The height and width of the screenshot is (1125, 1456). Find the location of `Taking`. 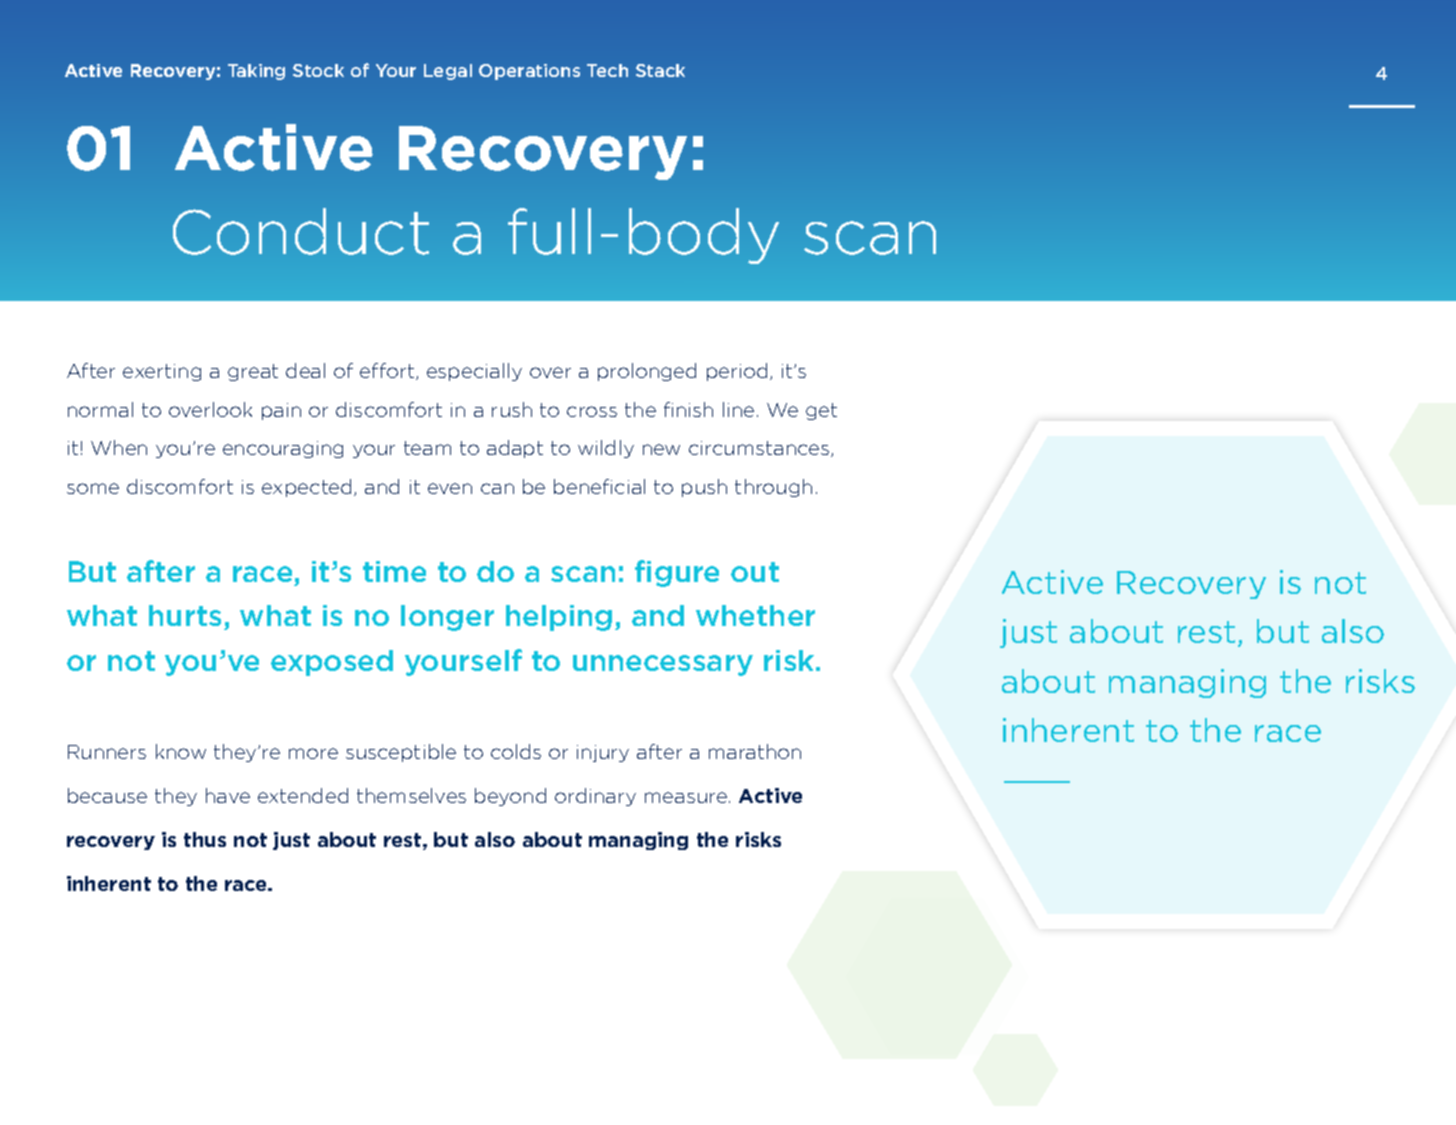

Taking is located at coordinates (256, 72).
